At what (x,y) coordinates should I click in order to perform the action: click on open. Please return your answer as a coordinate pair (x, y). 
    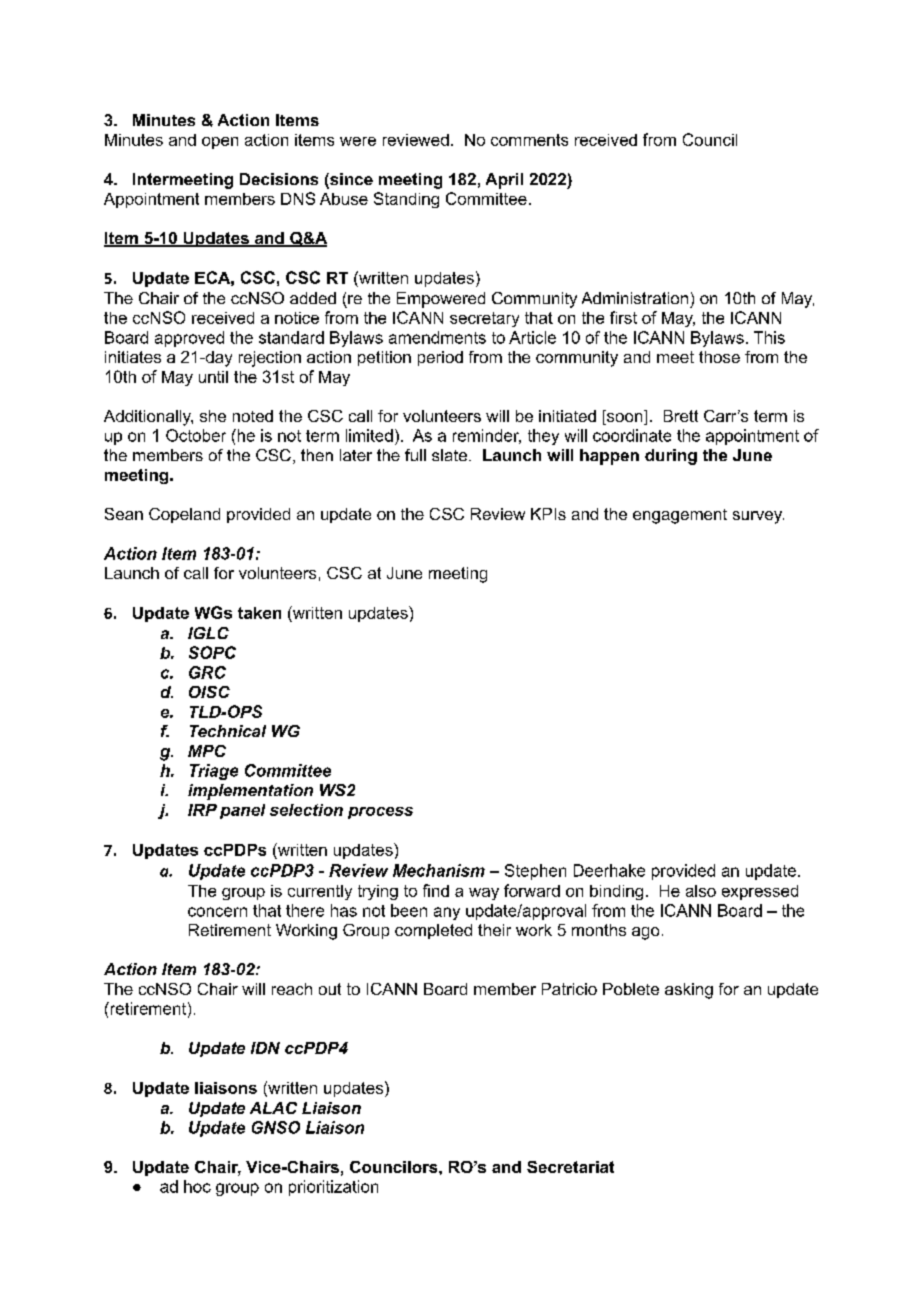
    Looking at the image, I should click on (220, 143).
